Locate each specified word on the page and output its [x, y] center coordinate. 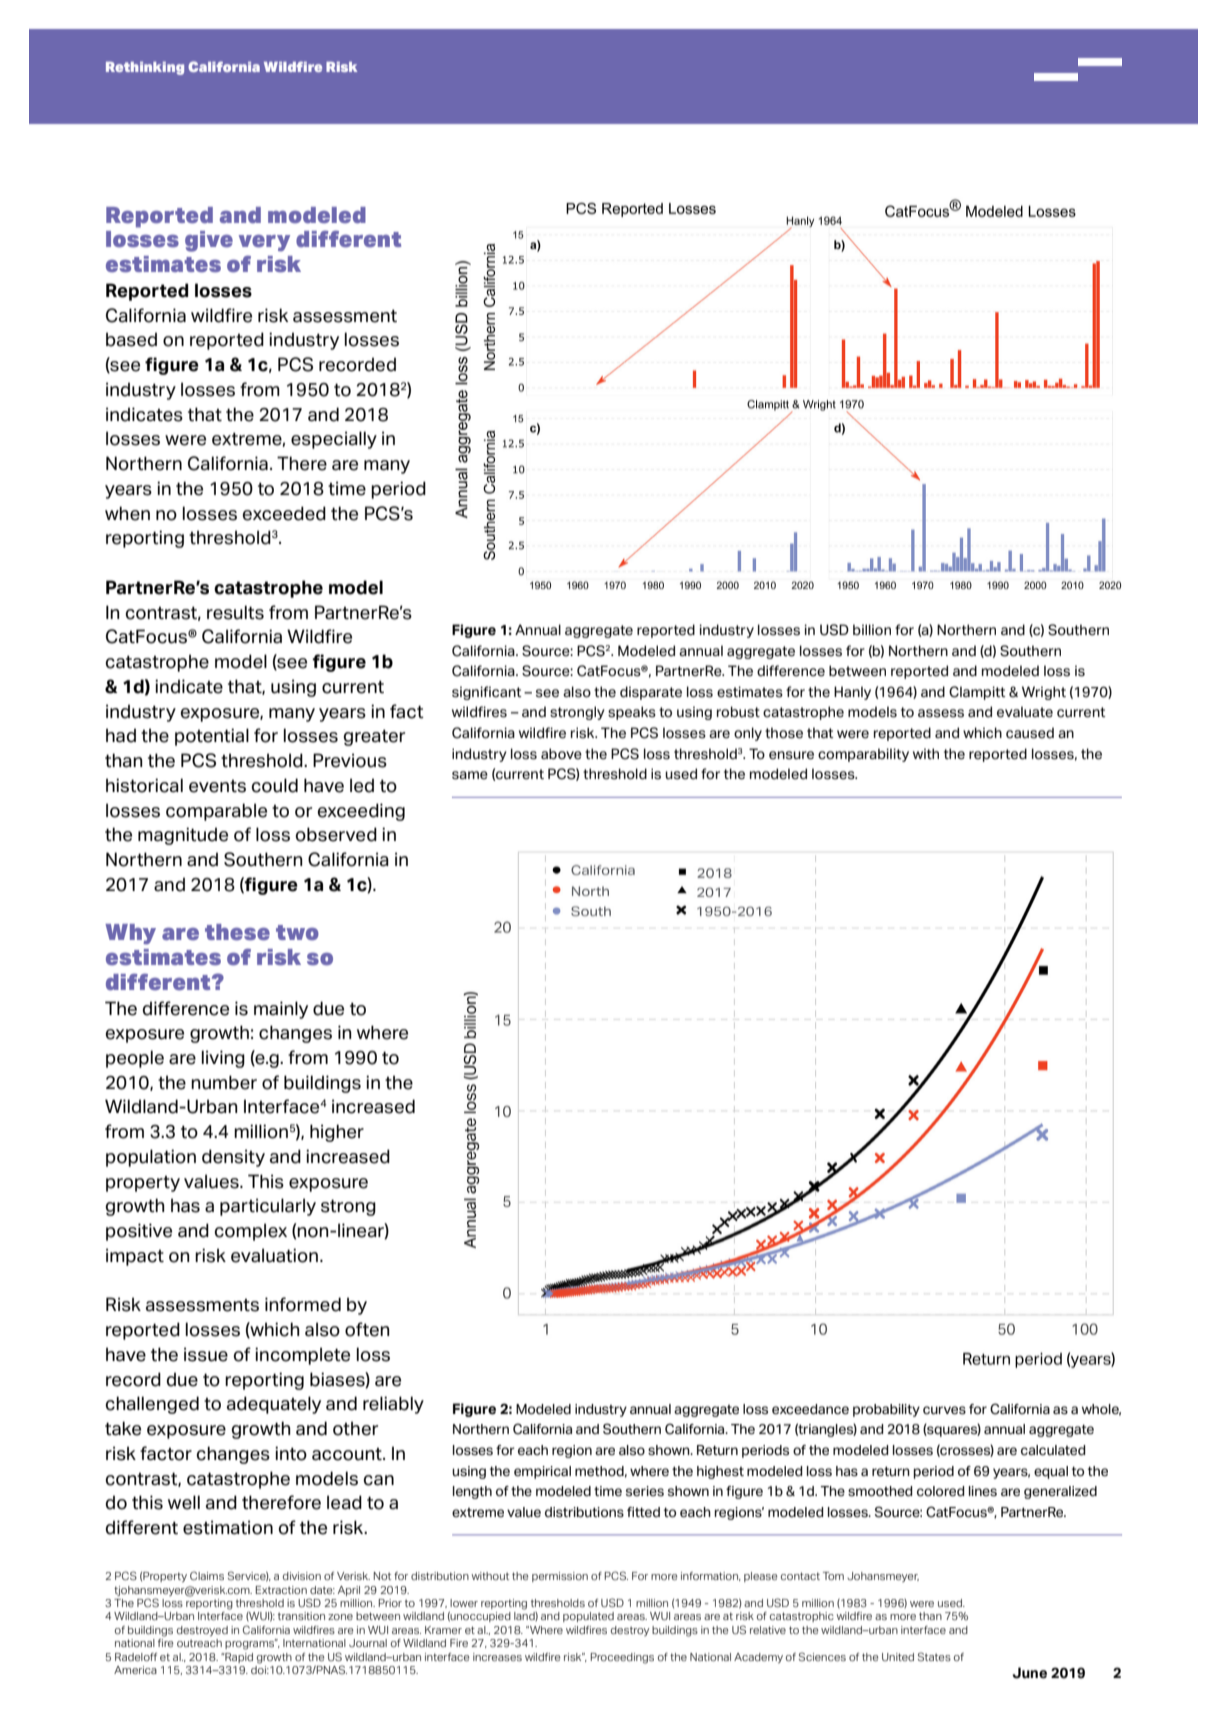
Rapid [238, 1658]
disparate [651, 693]
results [235, 612]
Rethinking [145, 68]
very [264, 243]
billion [872, 630]
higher [337, 1133]
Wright [1044, 693]
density [233, 1158]
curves [944, 1410]
